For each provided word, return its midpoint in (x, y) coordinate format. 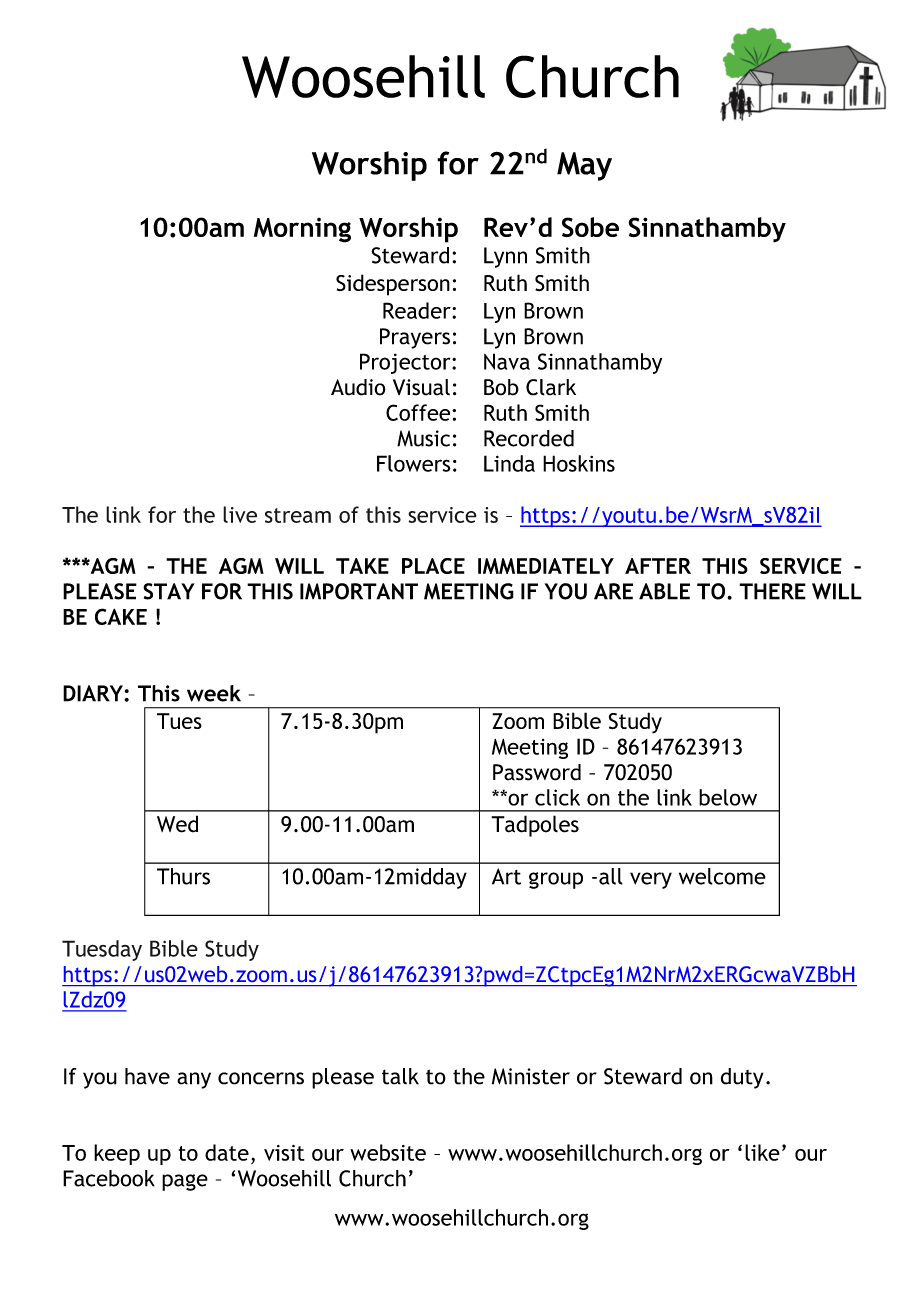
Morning (302, 230)
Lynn (505, 257)
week (214, 693)
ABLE (664, 591)
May (584, 166)
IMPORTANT (359, 591)
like (762, 1152)
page (185, 1182)
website (388, 1152)
